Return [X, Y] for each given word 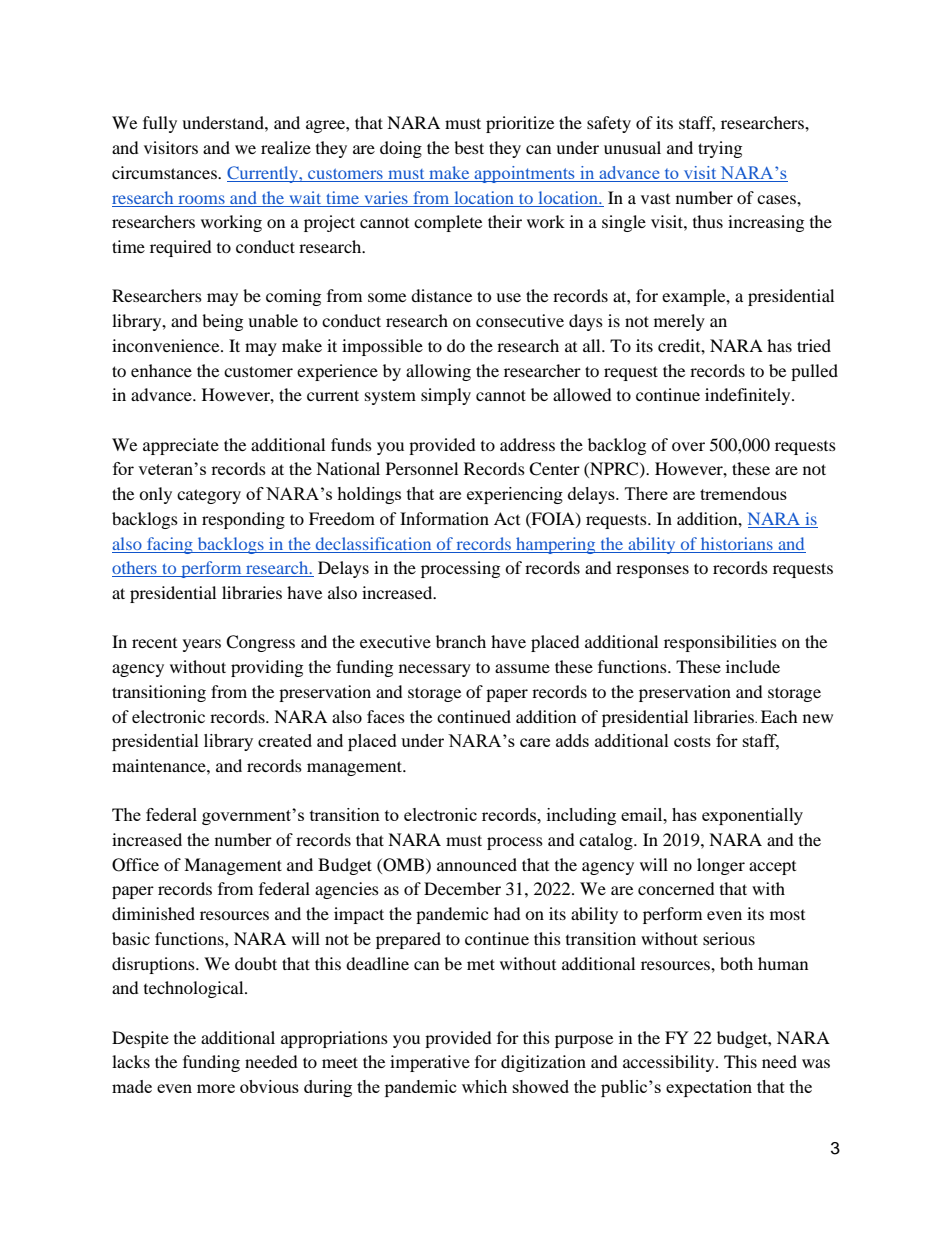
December [462, 888]
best [469, 147]
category [209, 496]
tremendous [743, 493]
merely [679, 322]
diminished [153, 913]
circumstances [165, 172]
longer [721, 866]
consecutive [520, 320]
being [222, 322]
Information [444, 518]
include [753, 666]
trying [720, 149]
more [216, 1088]
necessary [435, 670]
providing [267, 668]
